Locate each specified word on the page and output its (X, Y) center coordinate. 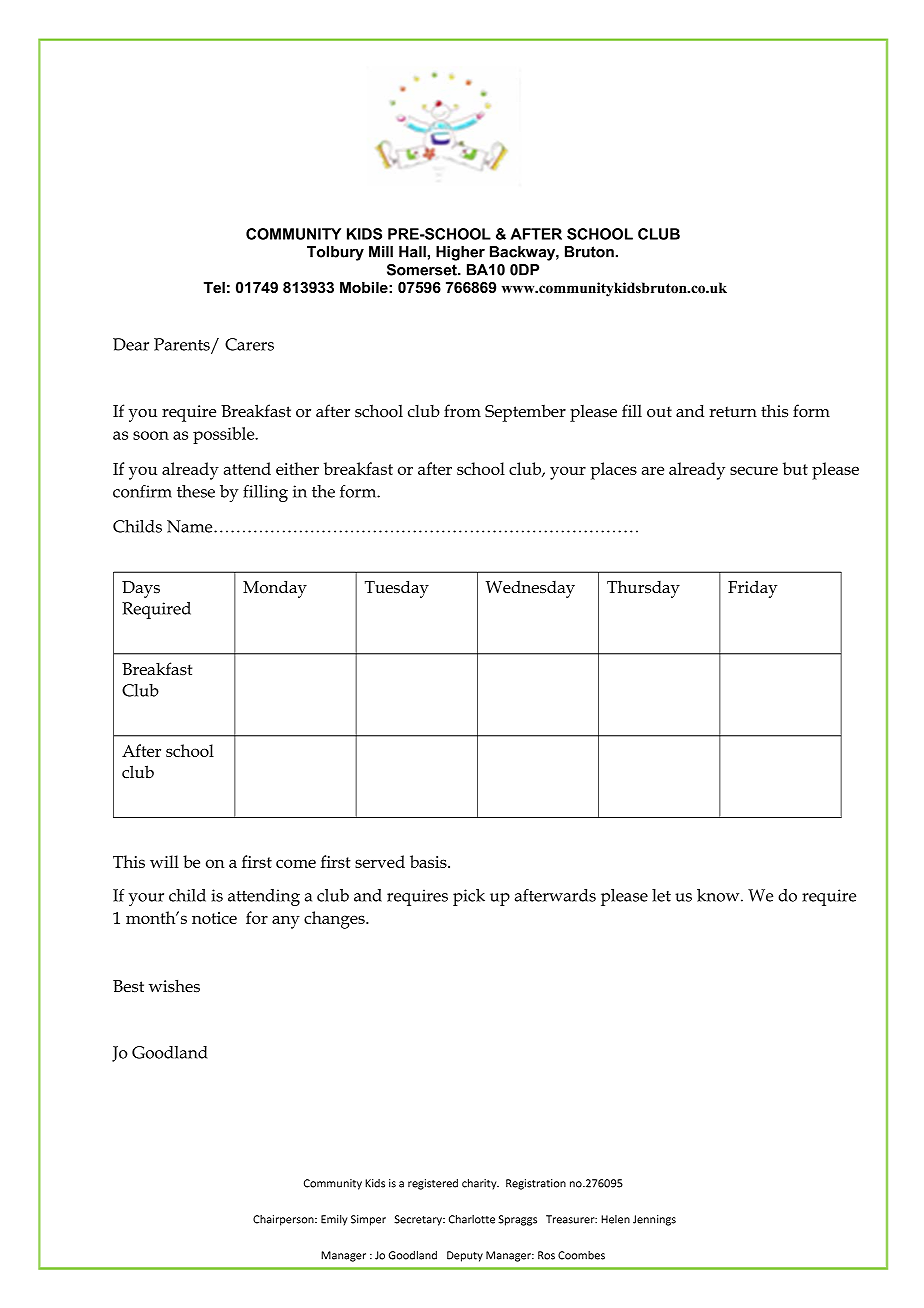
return (733, 412)
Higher (460, 253)
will (164, 861)
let (661, 895)
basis (429, 861)
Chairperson (284, 1220)
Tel (214, 287)
